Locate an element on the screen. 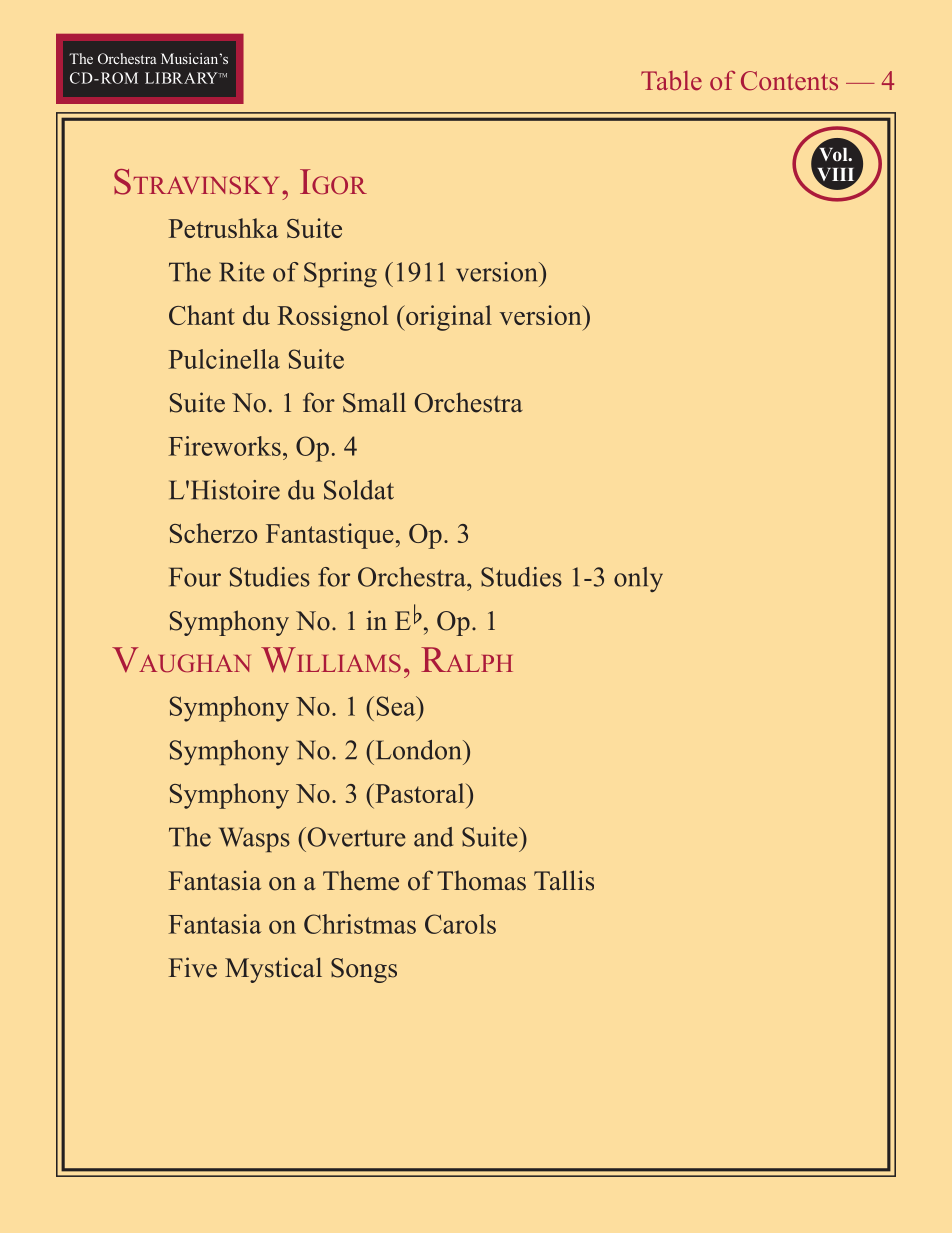  Rite is located at coordinates (242, 272).
